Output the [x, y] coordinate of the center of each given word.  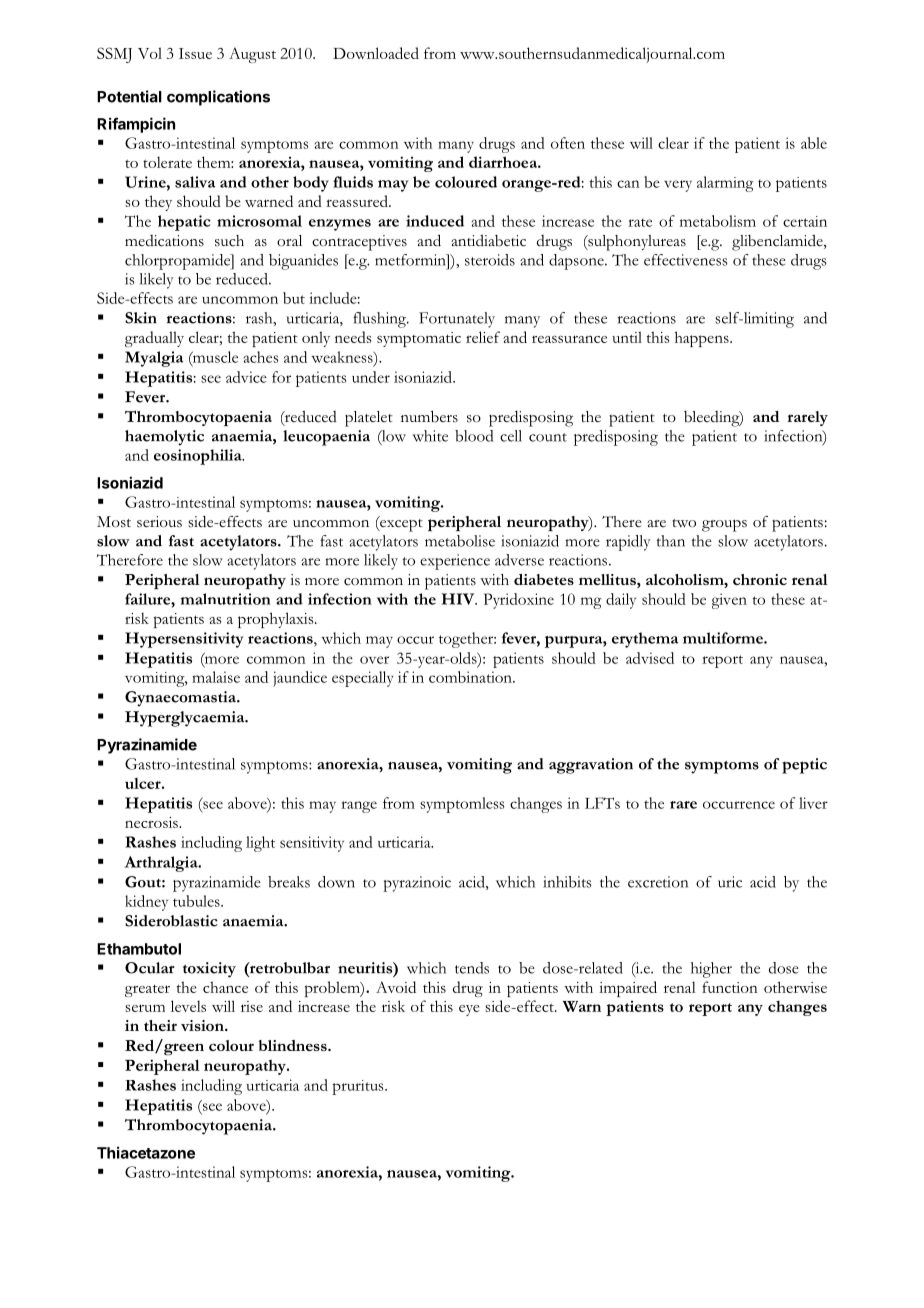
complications [218, 98]
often [568, 143]
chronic [760, 579]
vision [203, 1025]
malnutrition [226, 599]
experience [455, 562]
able [814, 143]
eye [469, 1010]
